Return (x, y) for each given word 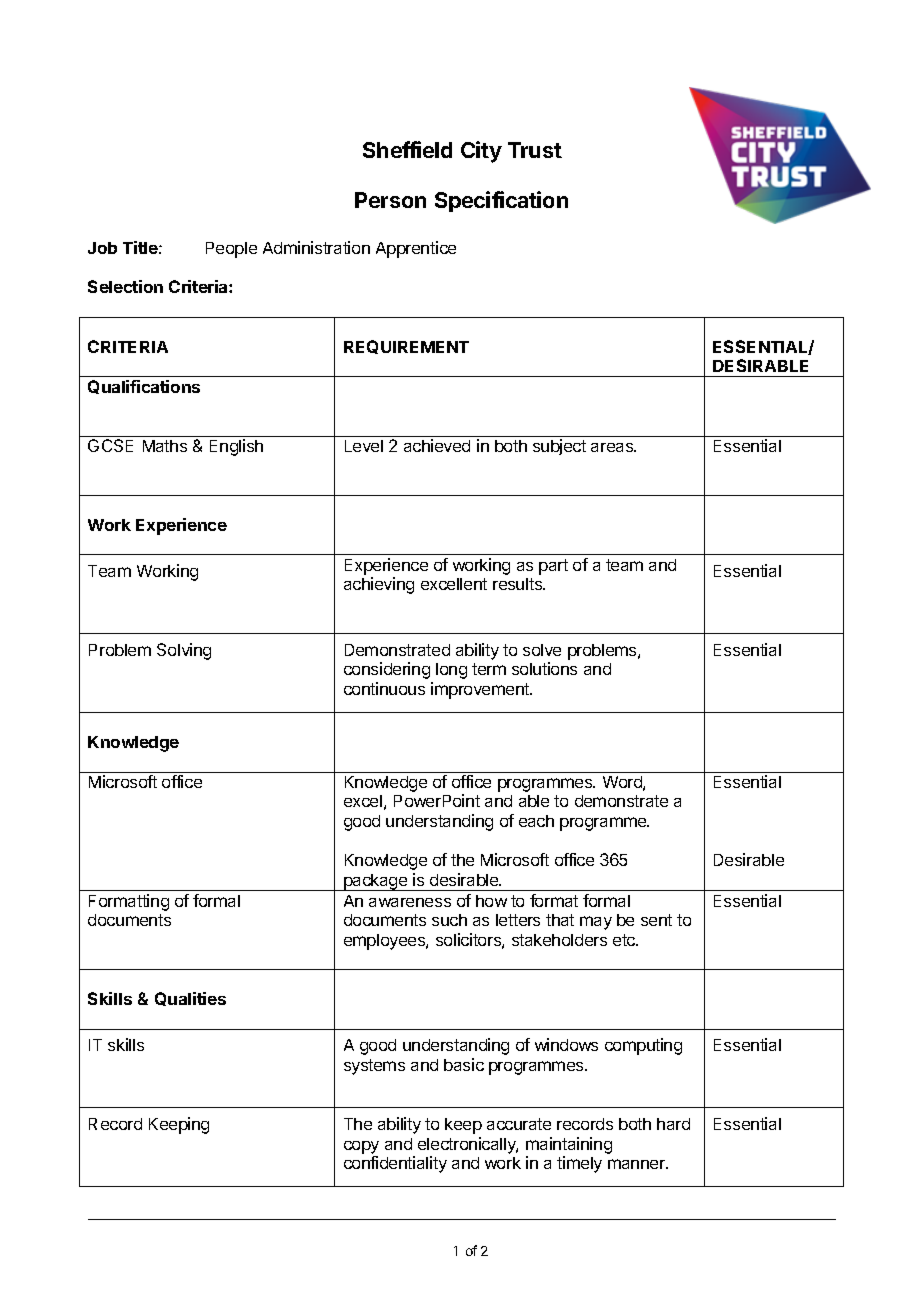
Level (364, 446)
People (231, 250)
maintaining (569, 1145)
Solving (184, 651)
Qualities (190, 999)
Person (390, 200)
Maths (165, 446)
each (536, 821)
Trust (535, 150)
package (376, 882)
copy (361, 1147)
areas (613, 447)
